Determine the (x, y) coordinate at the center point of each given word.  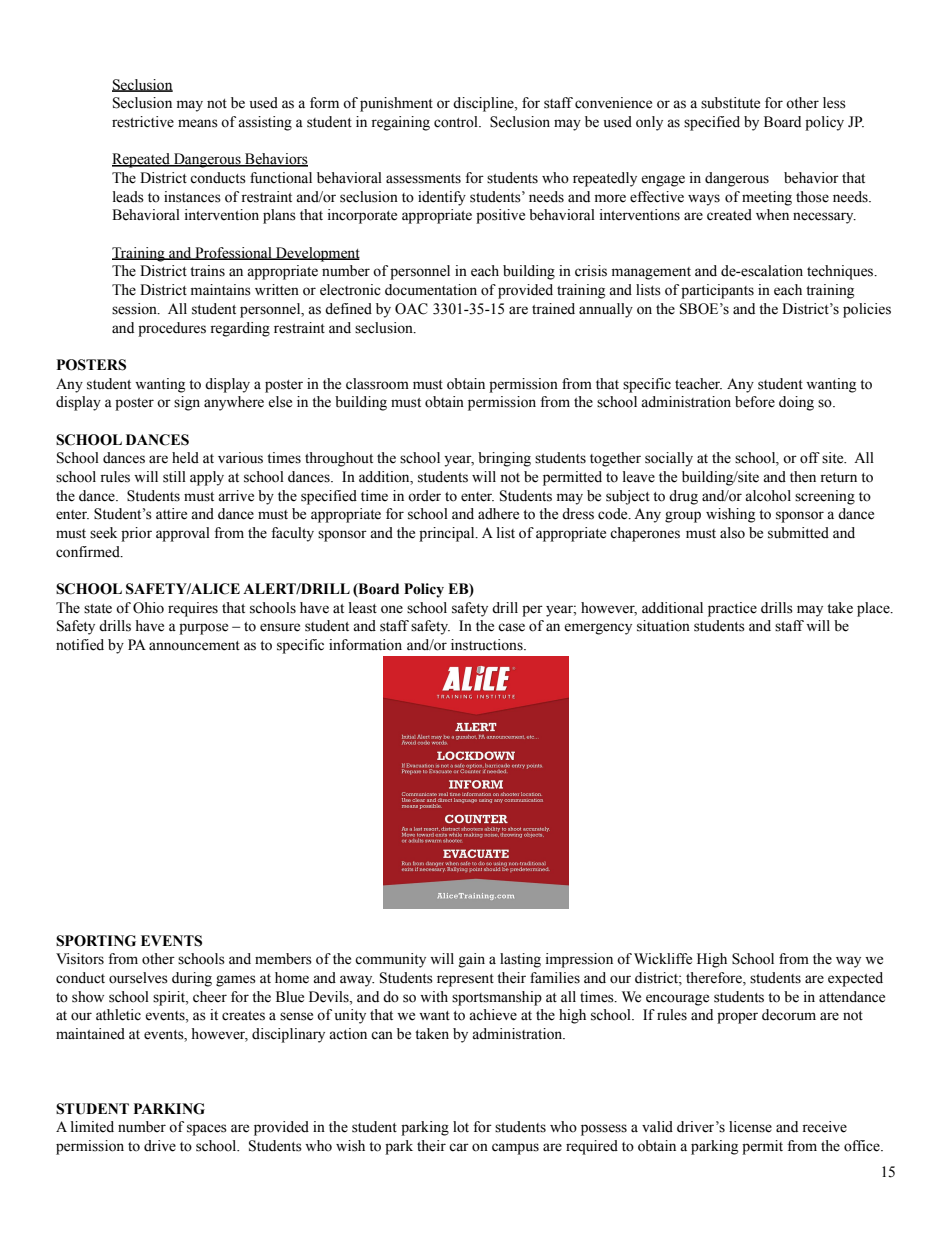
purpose (203, 629)
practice (732, 609)
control (457, 122)
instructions (488, 645)
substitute (730, 103)
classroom (377, 384)
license (750, 1127)
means (198, 123)
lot (461, 1127)
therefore (715, 979)
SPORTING (96, 941)
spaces (207, 1130)
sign (187, 403)
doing (796, 403)
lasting (520, 960)
